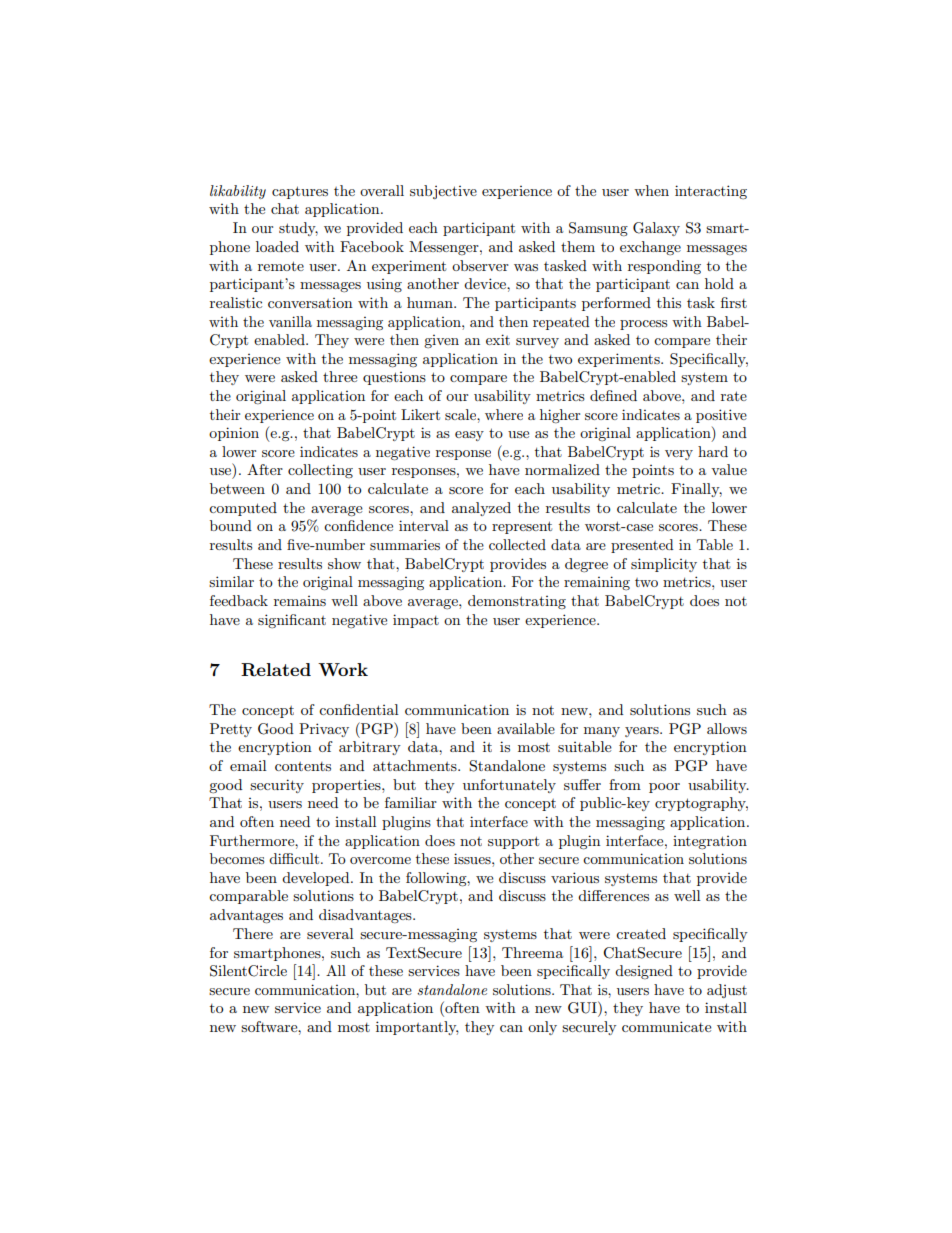 Image resolution: width=952 pixels, height=1233 pixels. What do you see at coordinates (666, 1026) in the screenshot?
I see `communicate` at bounding box center [666, 1026].
